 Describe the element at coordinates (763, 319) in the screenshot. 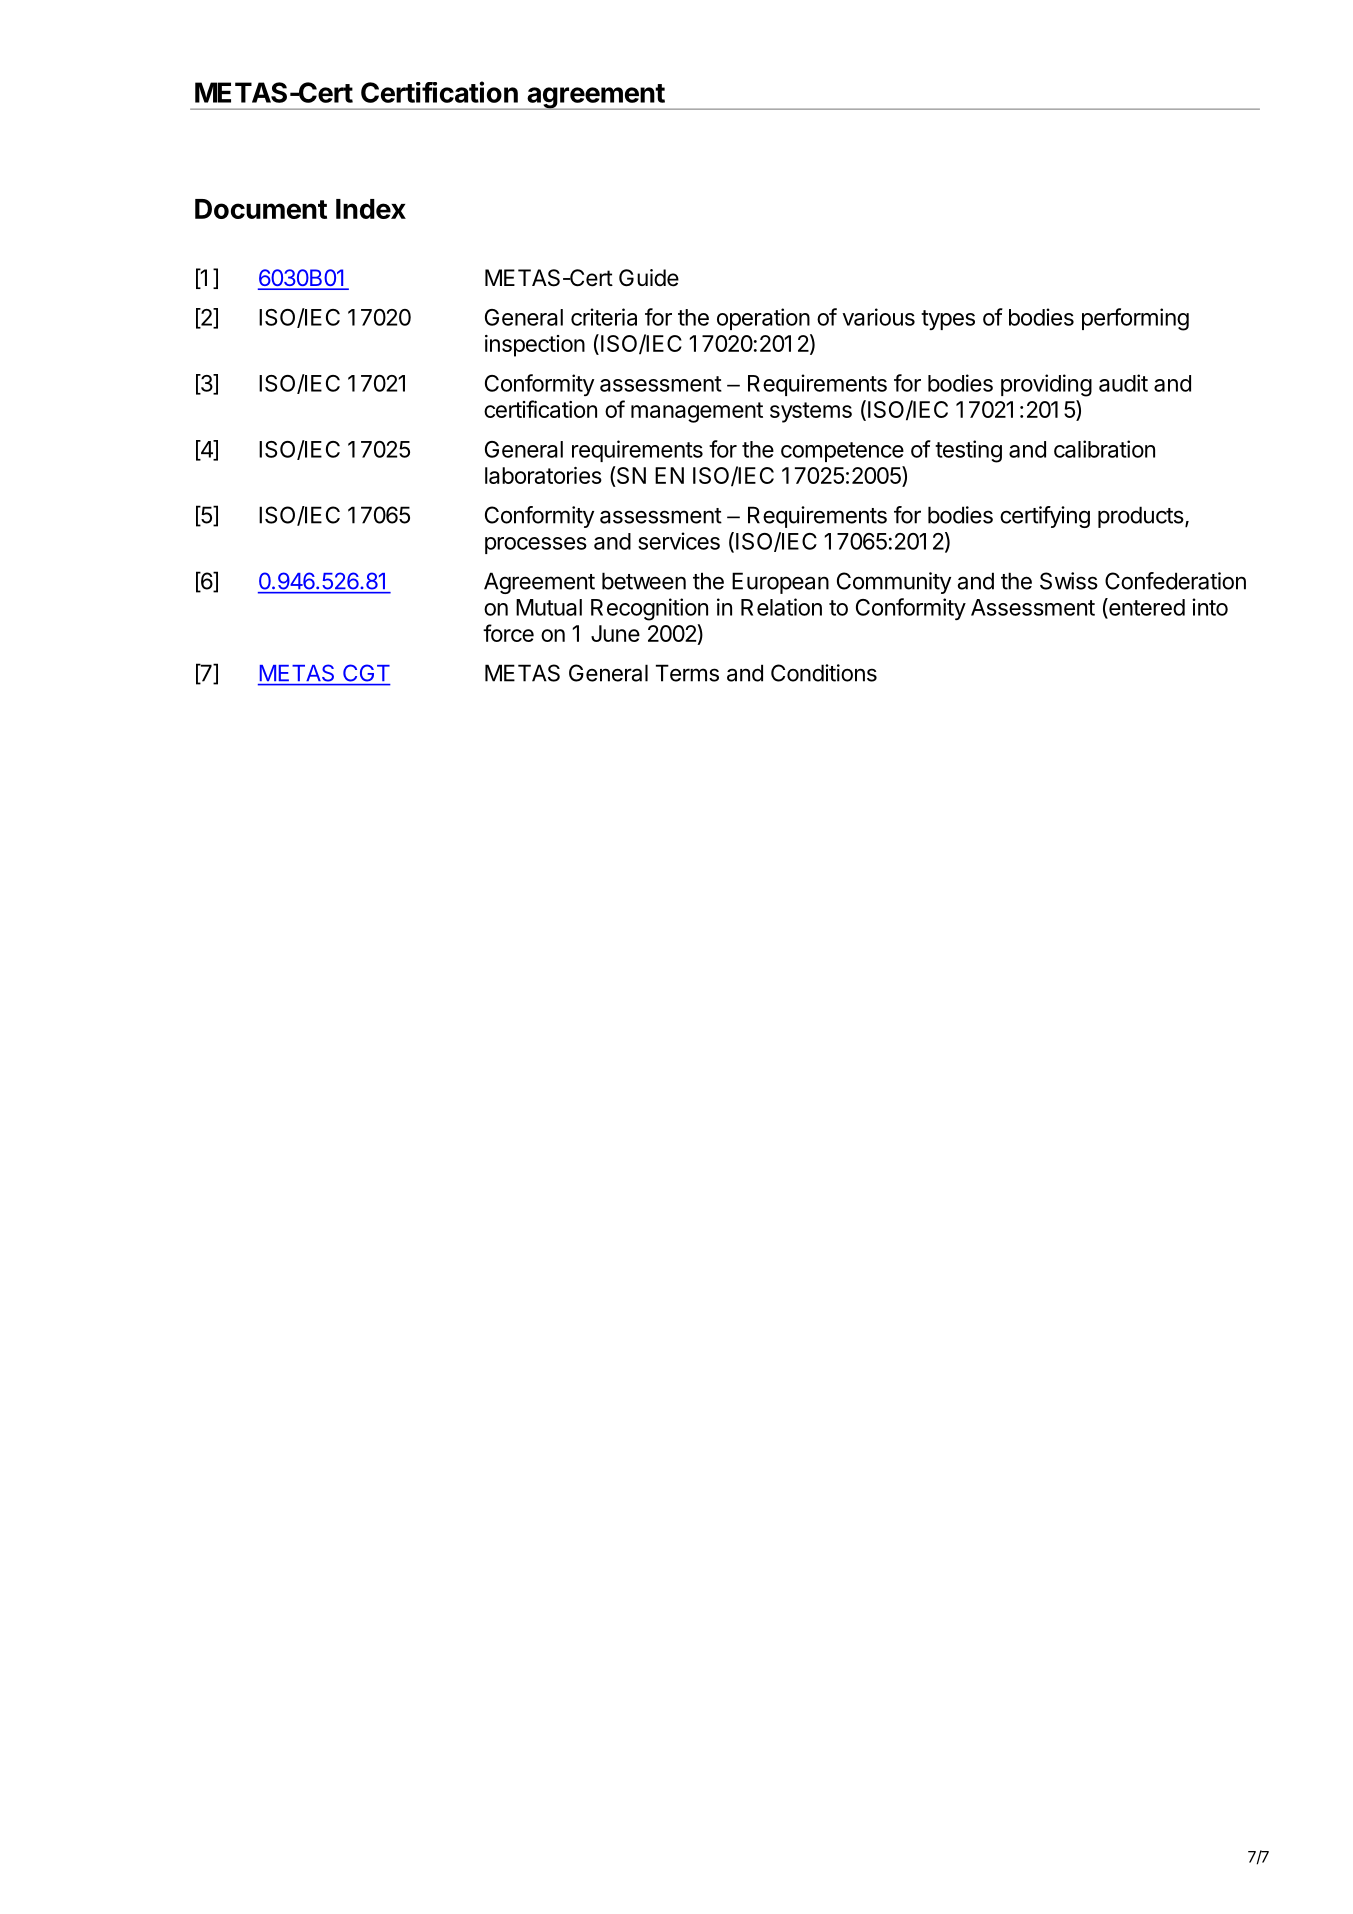

I see `operation` at that location.
